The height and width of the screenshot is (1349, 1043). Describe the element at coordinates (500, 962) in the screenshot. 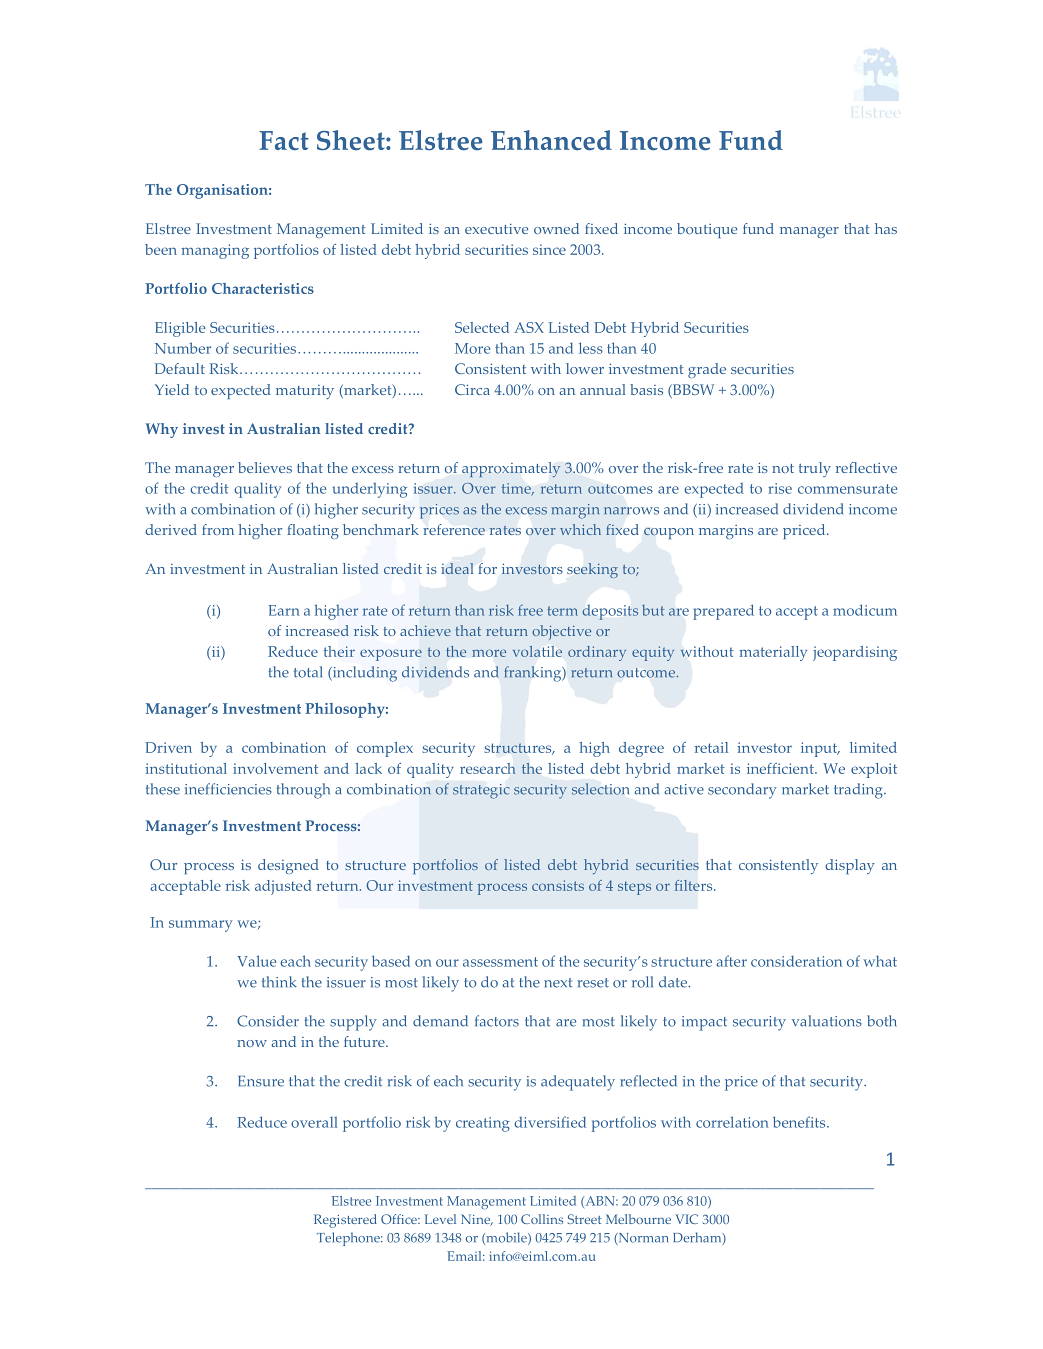

I see `assessment` at that location.
